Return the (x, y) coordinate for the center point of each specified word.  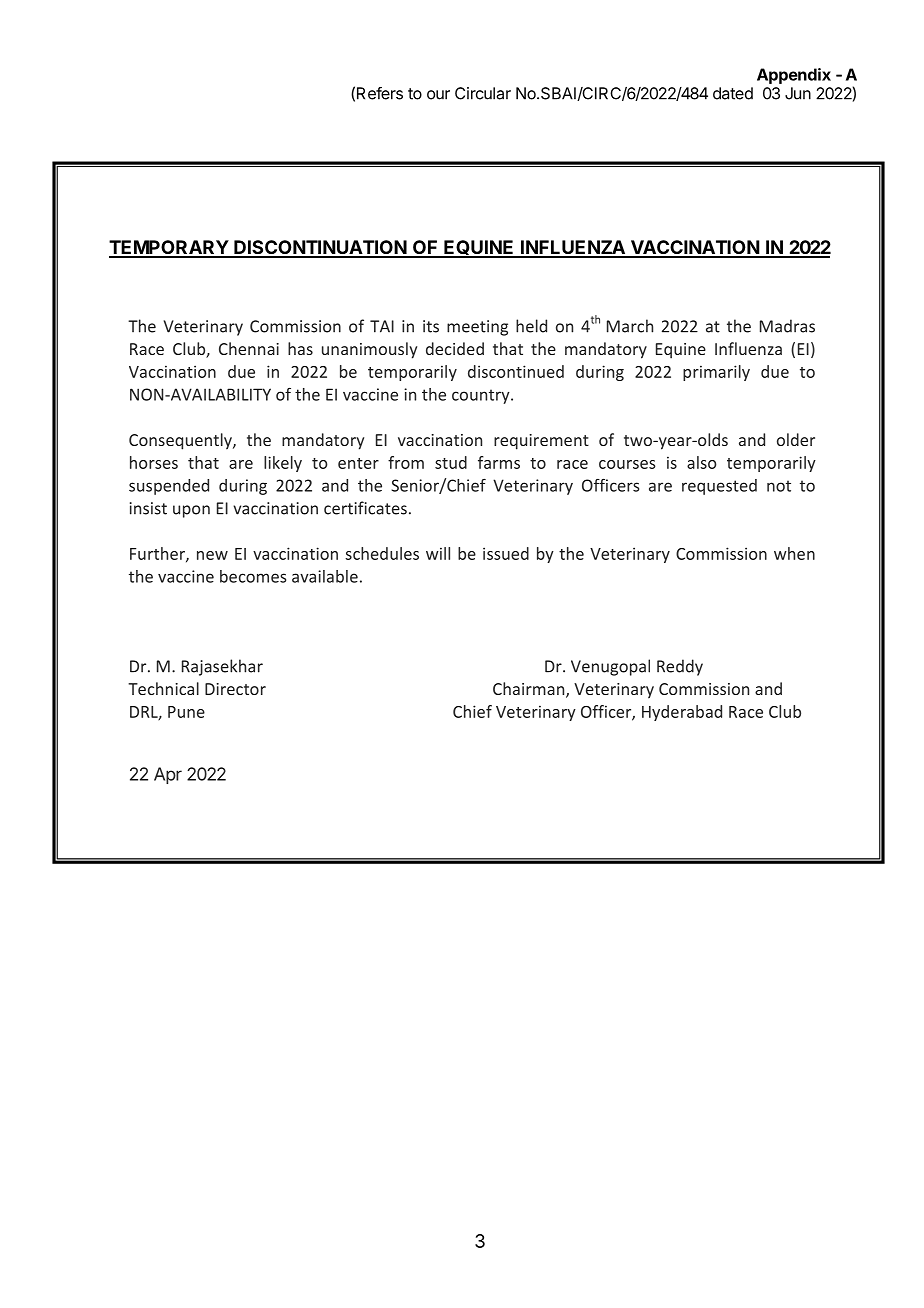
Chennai (249, 348)
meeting (477, 328)
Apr (168, 775)
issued (506, 553)
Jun (798, 93)
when (794, 553)
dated (733, 93)
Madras (787, 326)
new (212, 555)
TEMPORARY (169, 248)
